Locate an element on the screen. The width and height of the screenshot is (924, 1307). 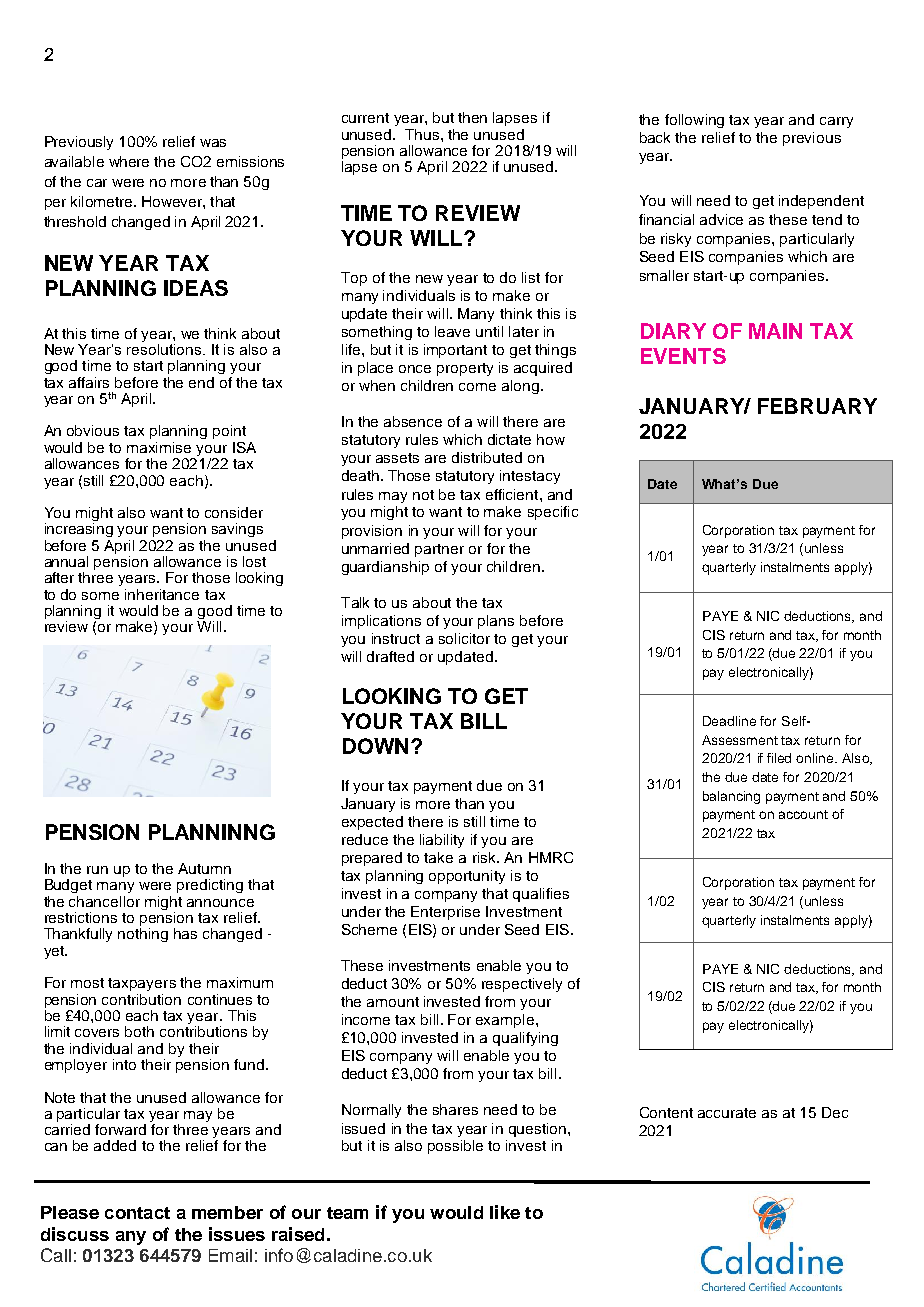
Thus is located at coordinates (422, 134).
